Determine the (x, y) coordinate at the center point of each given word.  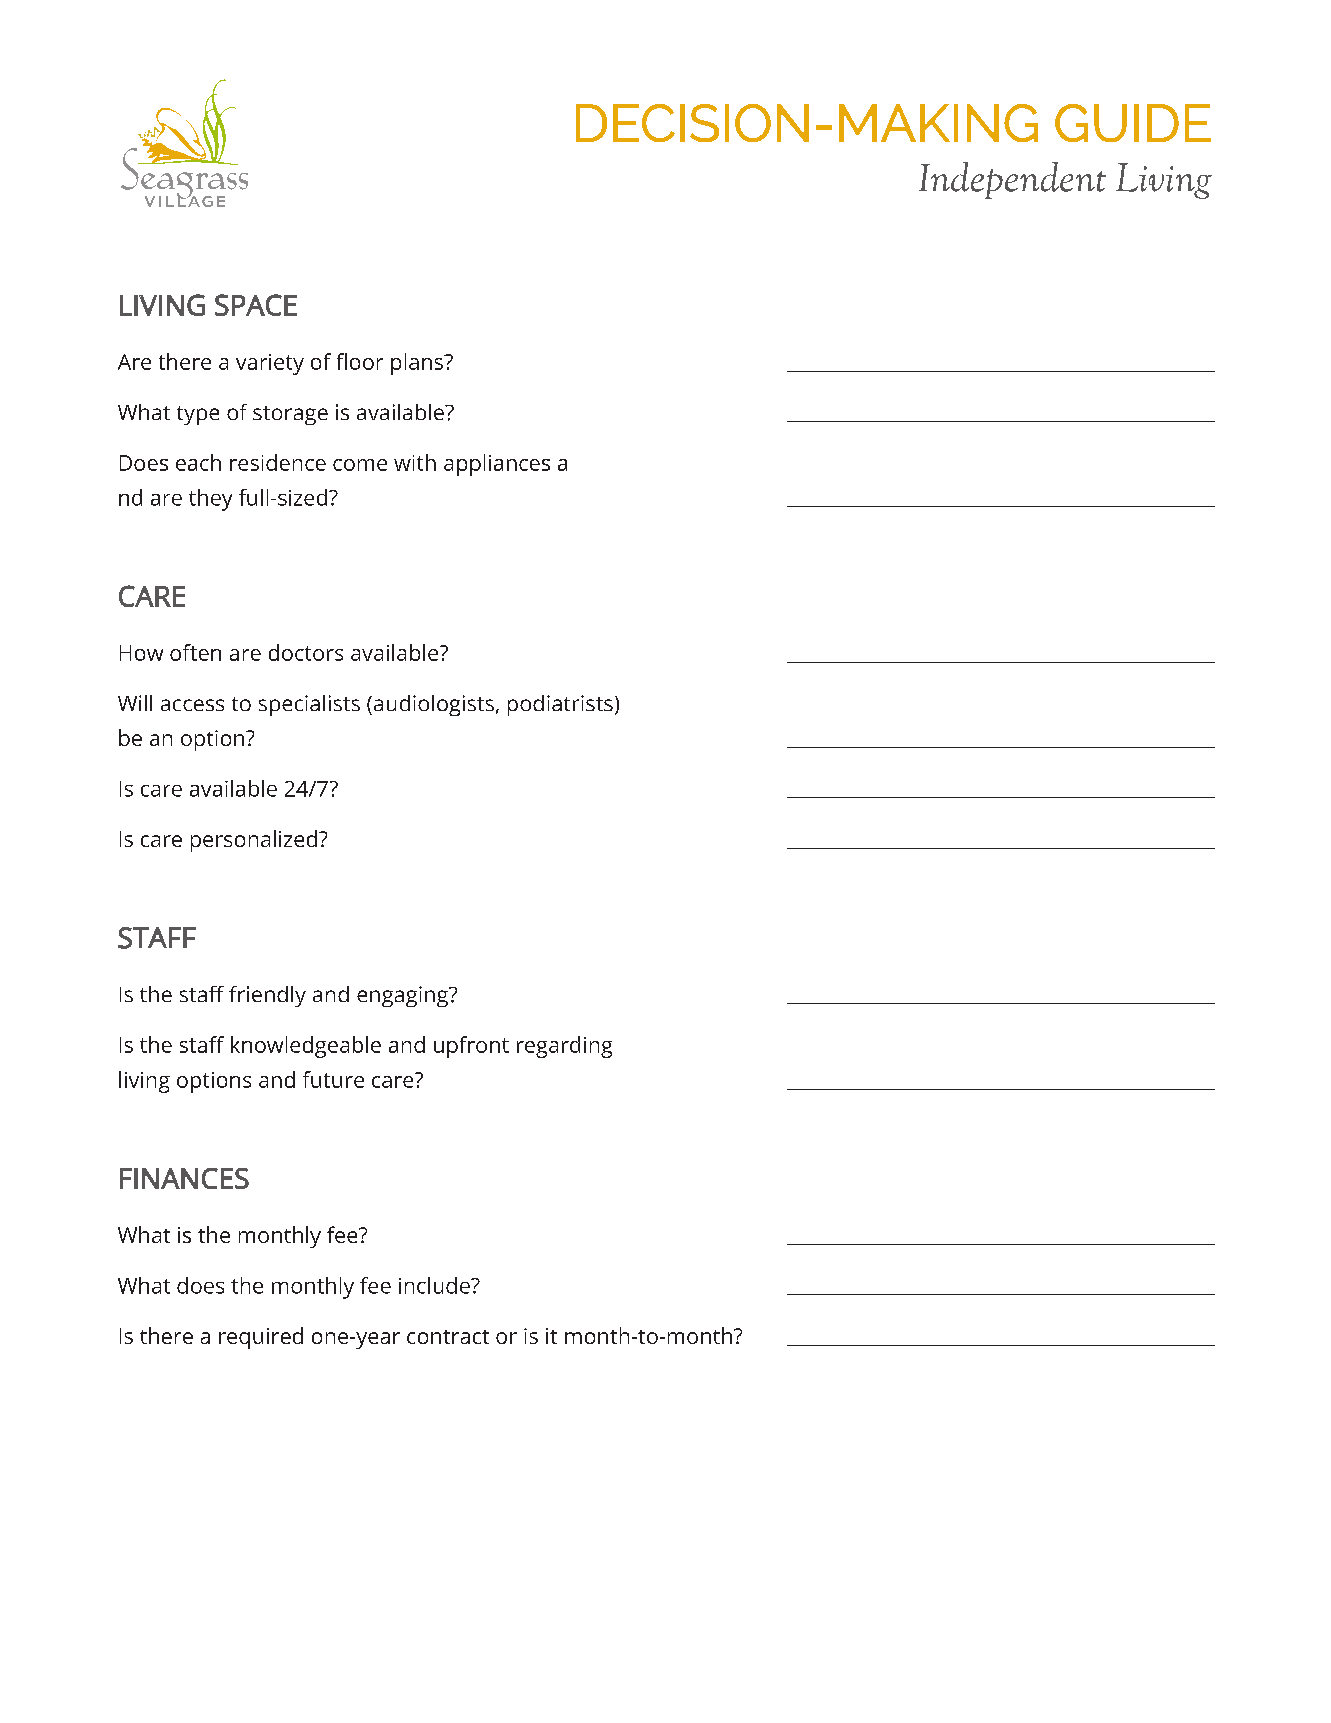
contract (448, 1337)
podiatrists (560, 705)
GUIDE (1133, 123)
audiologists (434, 705)
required (261, 1338)
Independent (1012, 180)
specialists (309, 705)
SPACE (256, 305)
